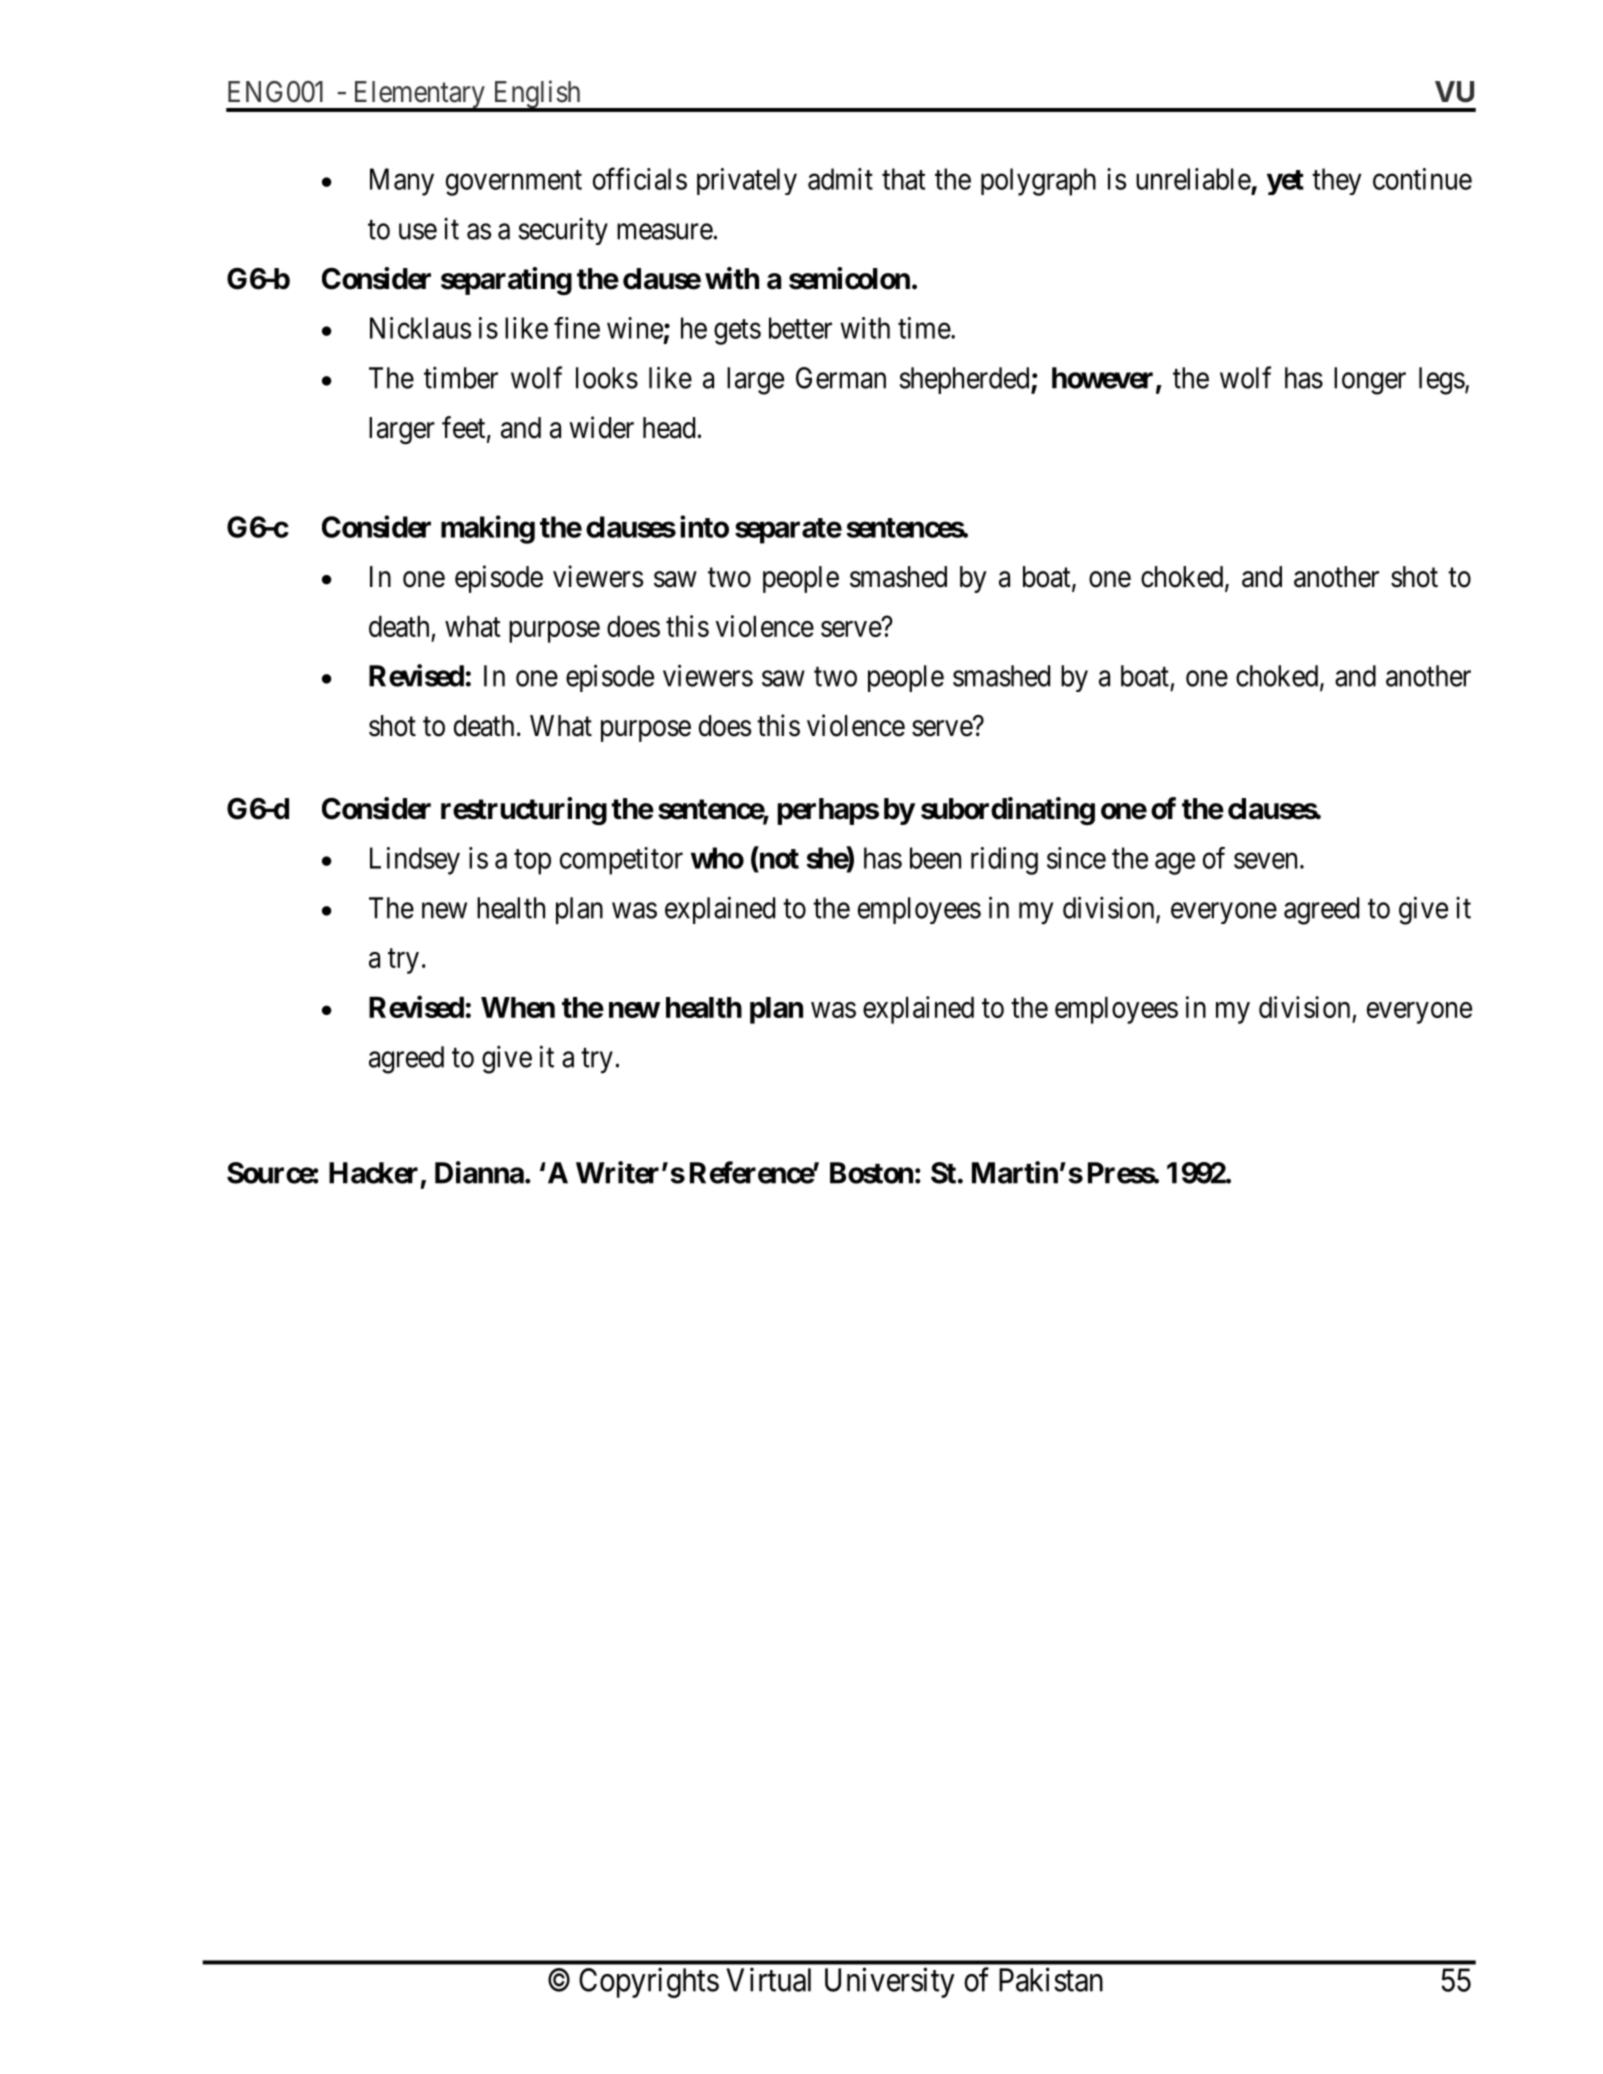 The image size is (1603, 2074). I want to click on wider, so click(601, 427).
